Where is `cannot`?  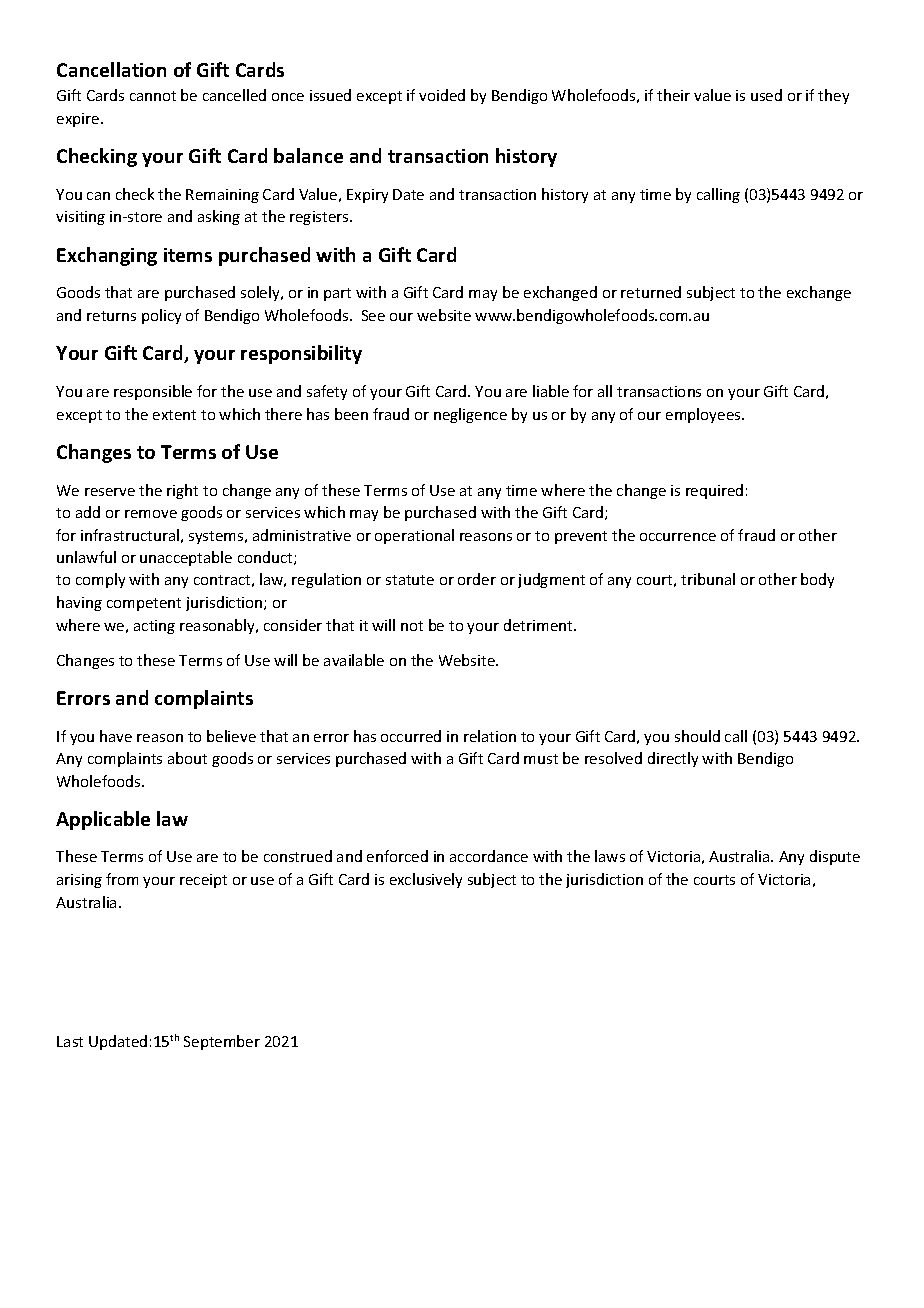 cannot is located at coordinates (153, 96).
